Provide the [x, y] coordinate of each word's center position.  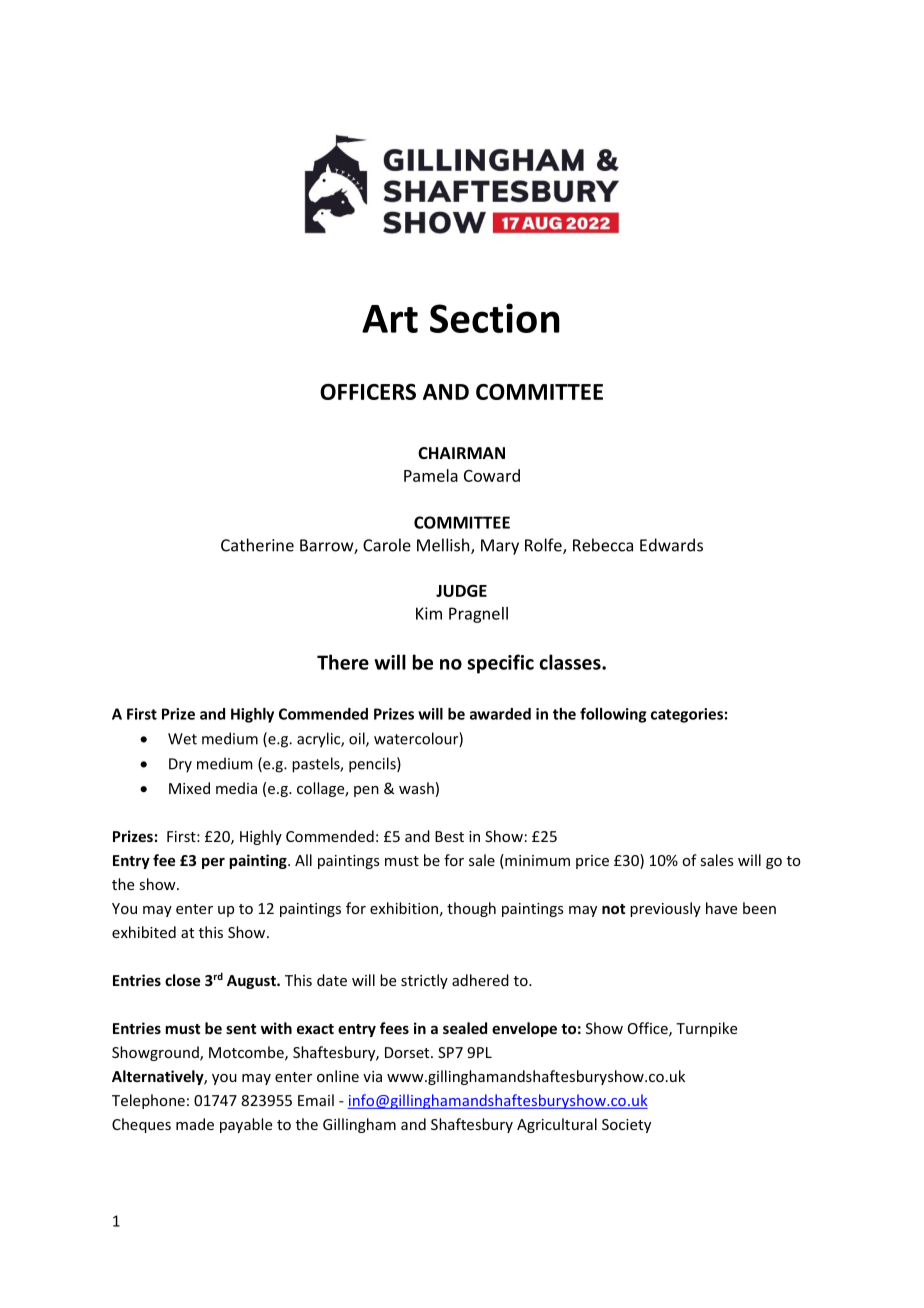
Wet [182, 739]
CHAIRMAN [461, 453]
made [195, 1124]
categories [687, 715]
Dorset [408, 1052]
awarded [500, 714]
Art [390, 319]
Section [495, 318]
